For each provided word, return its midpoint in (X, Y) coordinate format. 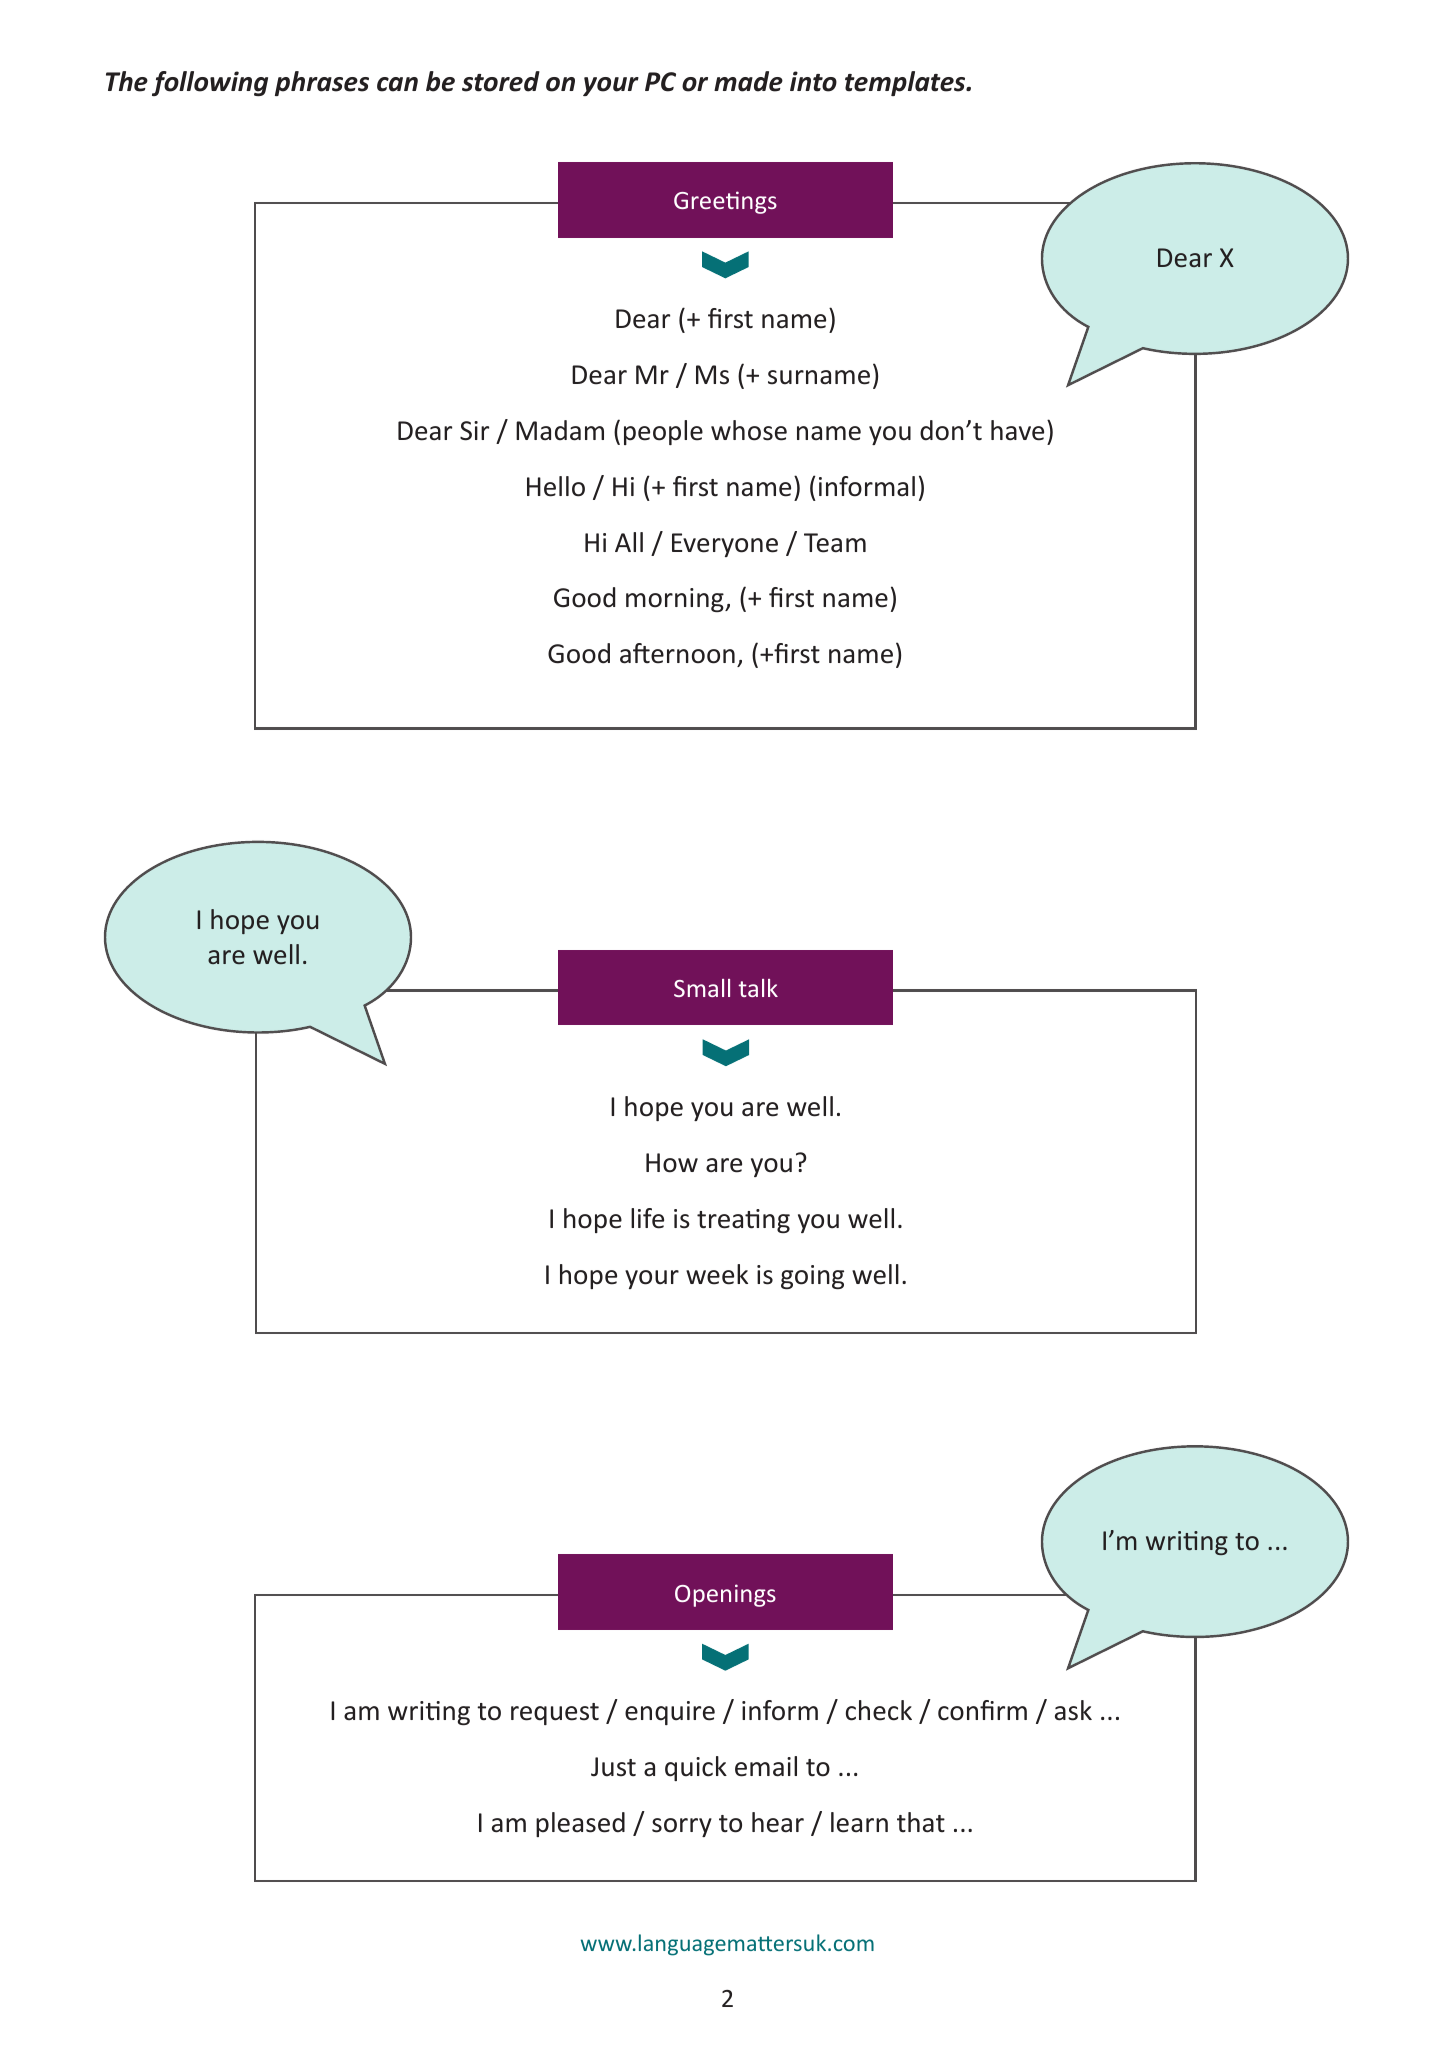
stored (501, 81)
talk (758, 988)
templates (906, 83)
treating (743, 1221)
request (555, 1714)
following (210, 83)
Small (702, 988)
